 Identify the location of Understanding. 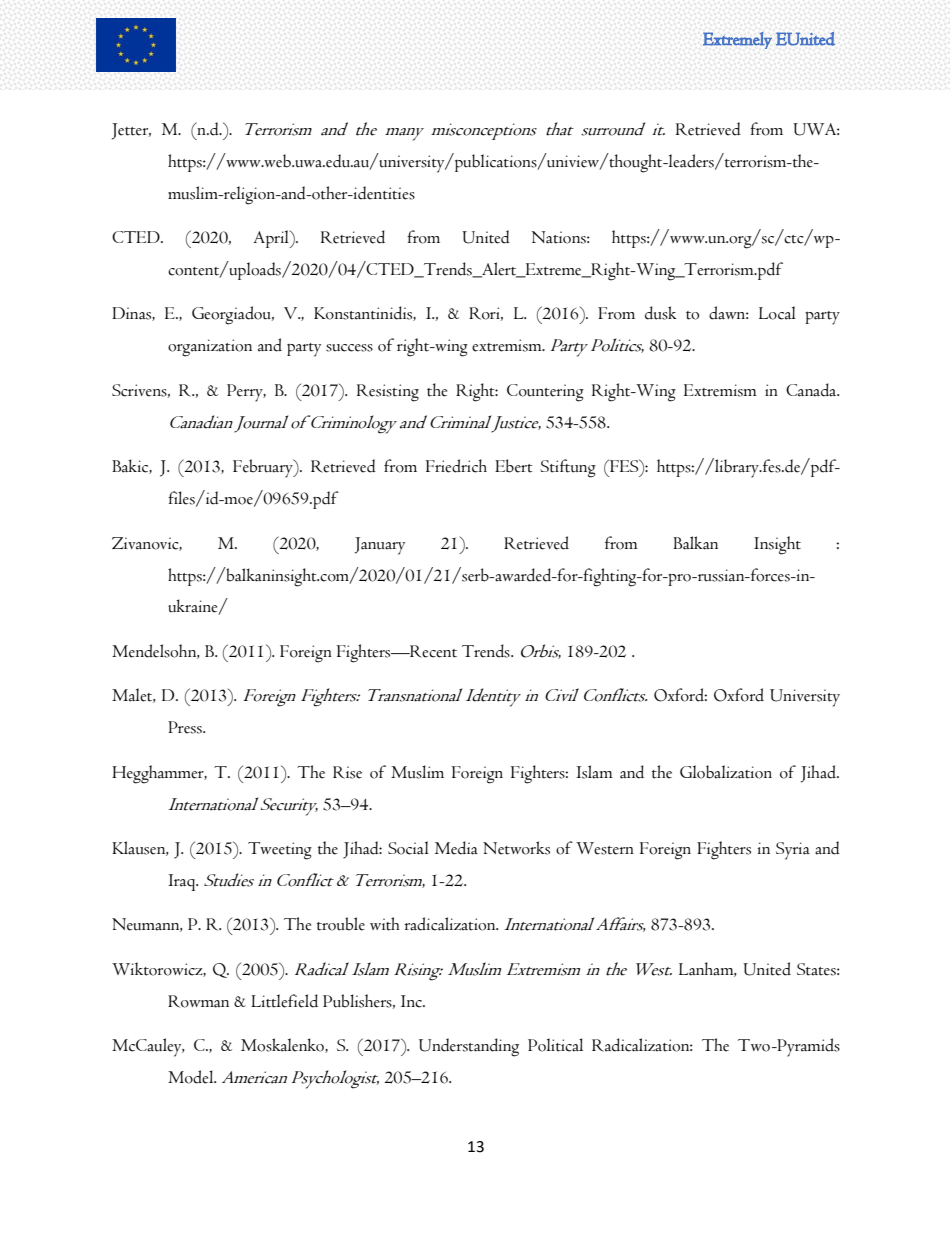
(469, 1047).
